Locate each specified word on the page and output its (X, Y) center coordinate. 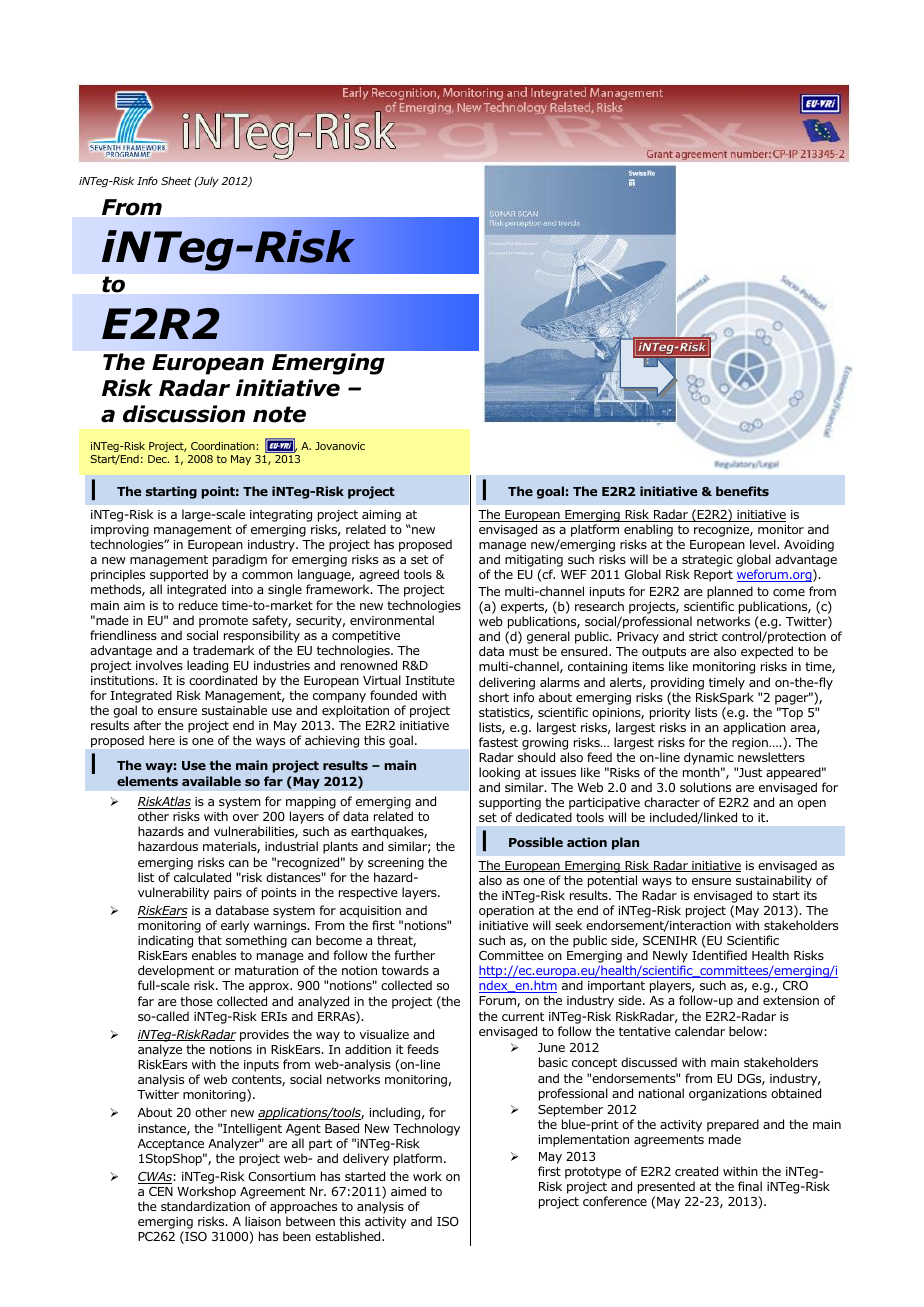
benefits (742, 491)
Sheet (176, 180)
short (494, 697)
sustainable (234, 710)
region (751, 745)
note (279, 414)
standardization (205, 1206)
